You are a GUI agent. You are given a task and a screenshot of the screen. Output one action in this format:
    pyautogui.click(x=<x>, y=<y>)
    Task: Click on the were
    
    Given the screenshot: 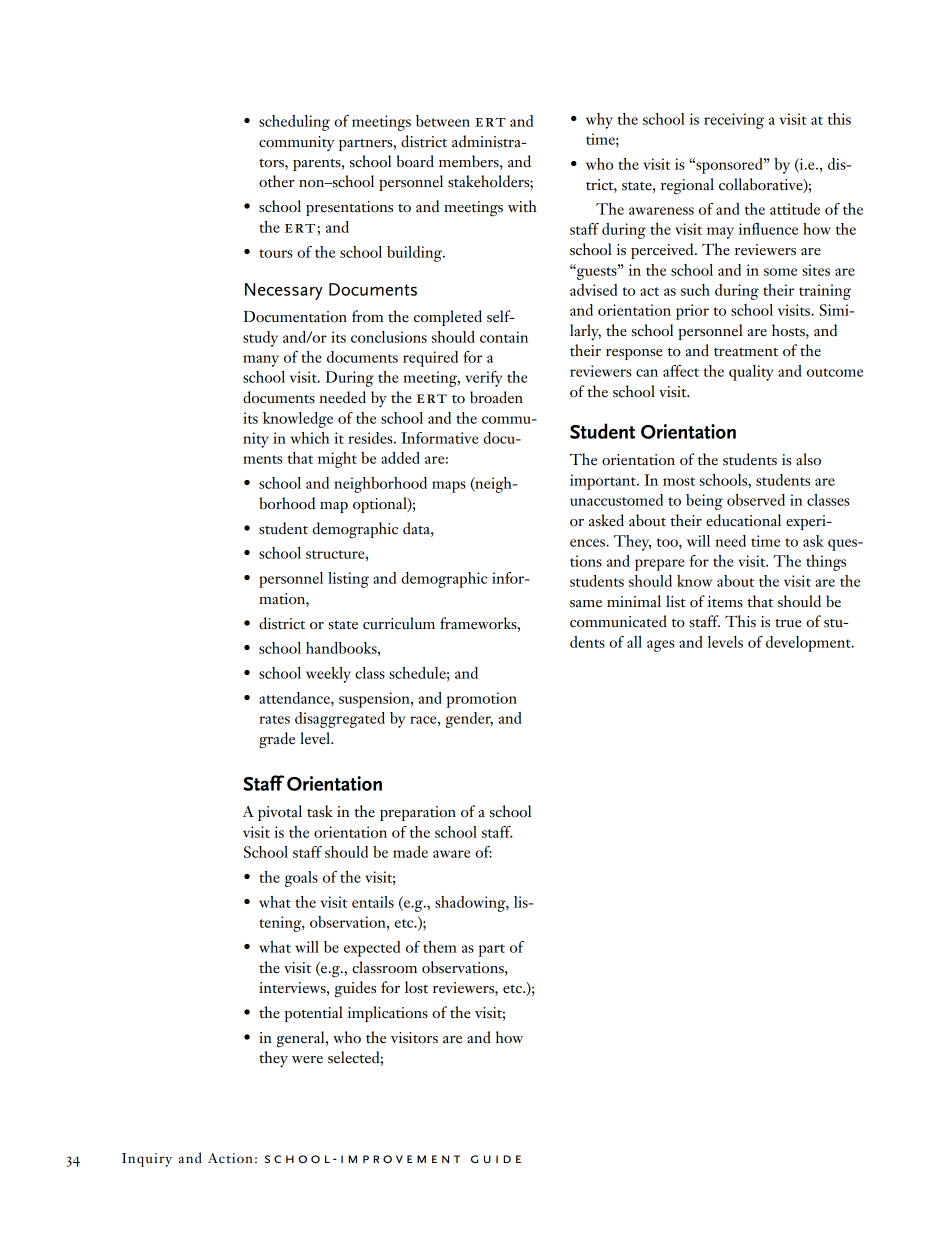 What is the action you would take?
    pyautogui.click(x=307, y=1060)
